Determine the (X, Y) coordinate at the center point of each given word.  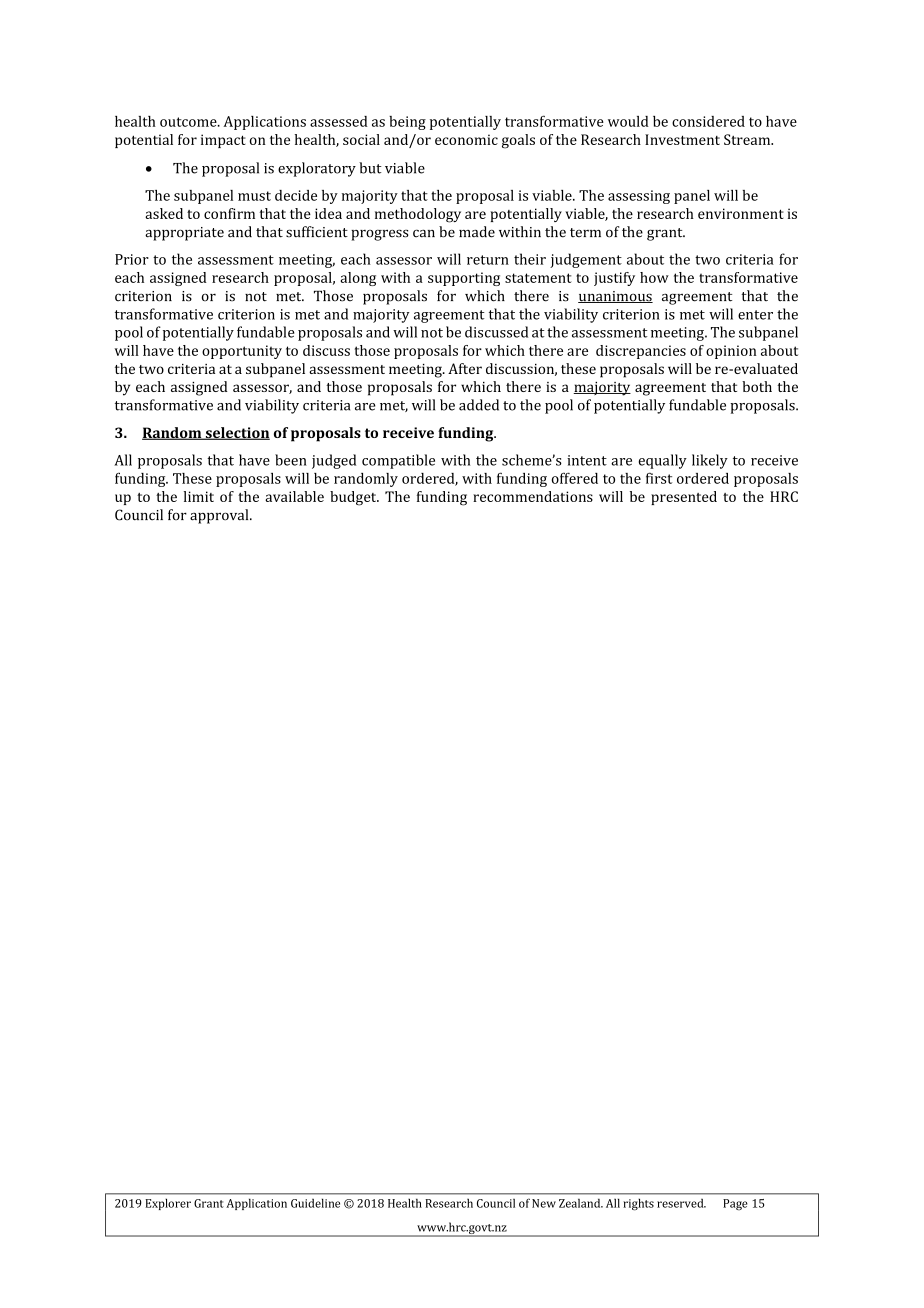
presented (684, 498)
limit (199, 496)
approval (220, 516)
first (659, 478)
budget (354, 498)
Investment (682, 139)
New (544, 1203)
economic (466, 139)
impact (223, 141)
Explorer (168, 1204)
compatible (398, 461)
